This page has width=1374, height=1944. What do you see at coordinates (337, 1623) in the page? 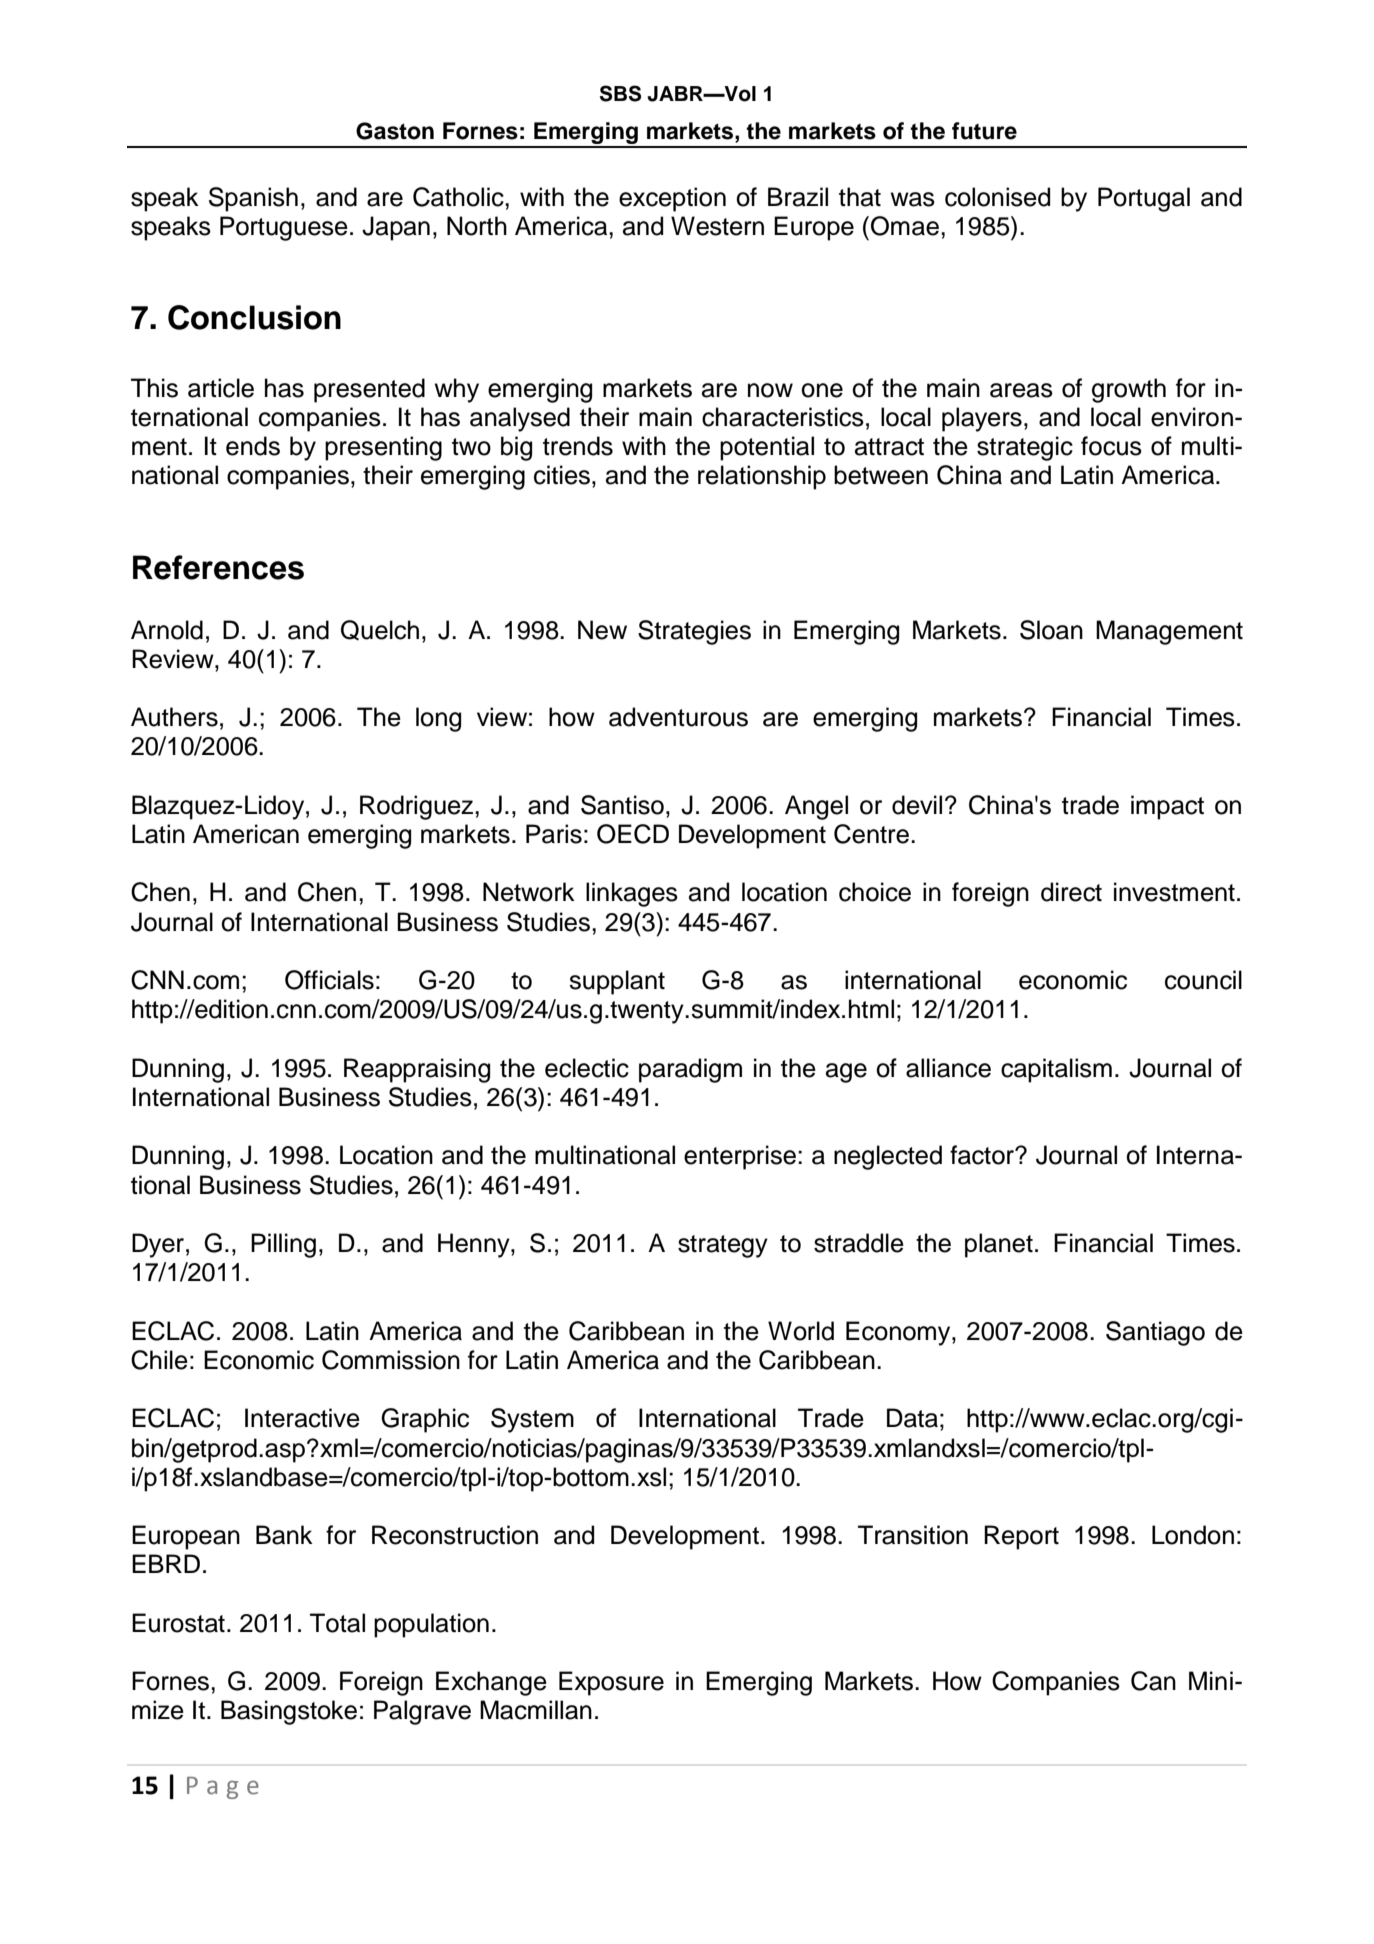
I see `Total` at bounding box center [337, 1623].
